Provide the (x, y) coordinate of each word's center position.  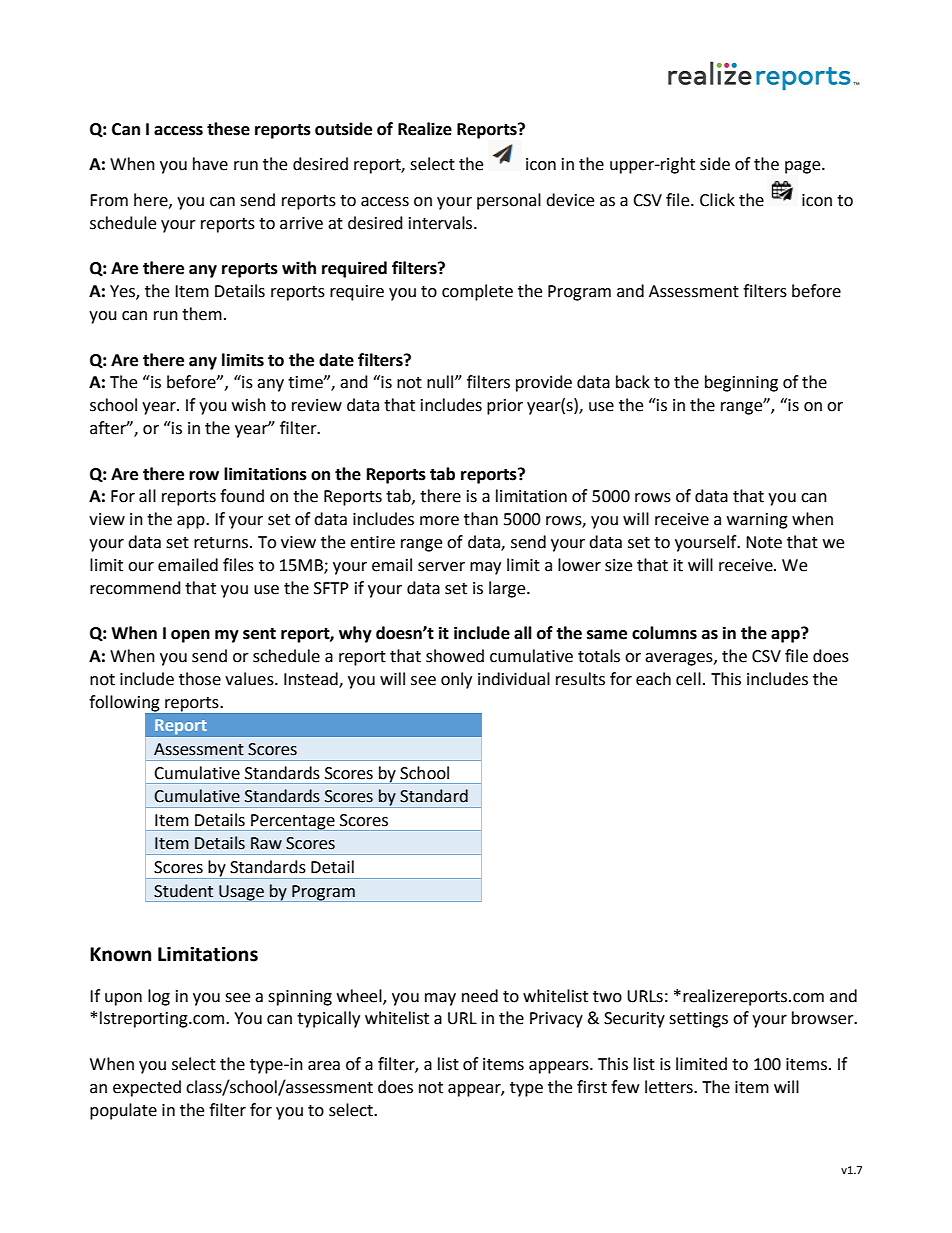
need (480, 996)
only (456, 680)
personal (509, 201)
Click (717, 200)
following (125, 704)
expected (147, 1088)
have (210, 164)
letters (670, 1087)
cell (688, 679)
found (242, 496)
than (481, 519)
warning (757, 521)
